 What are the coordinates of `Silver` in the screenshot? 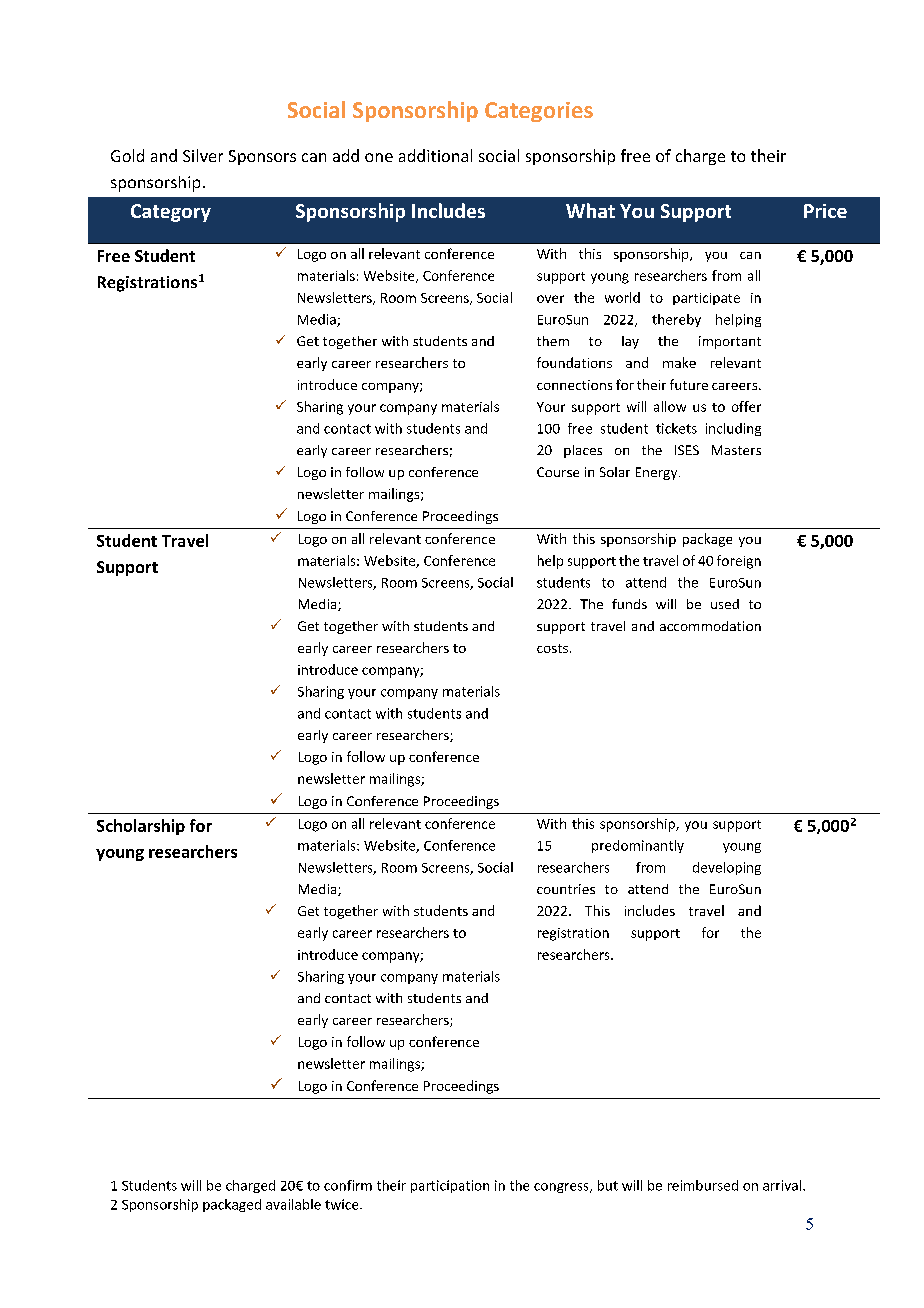 It's located at (203, 155).
